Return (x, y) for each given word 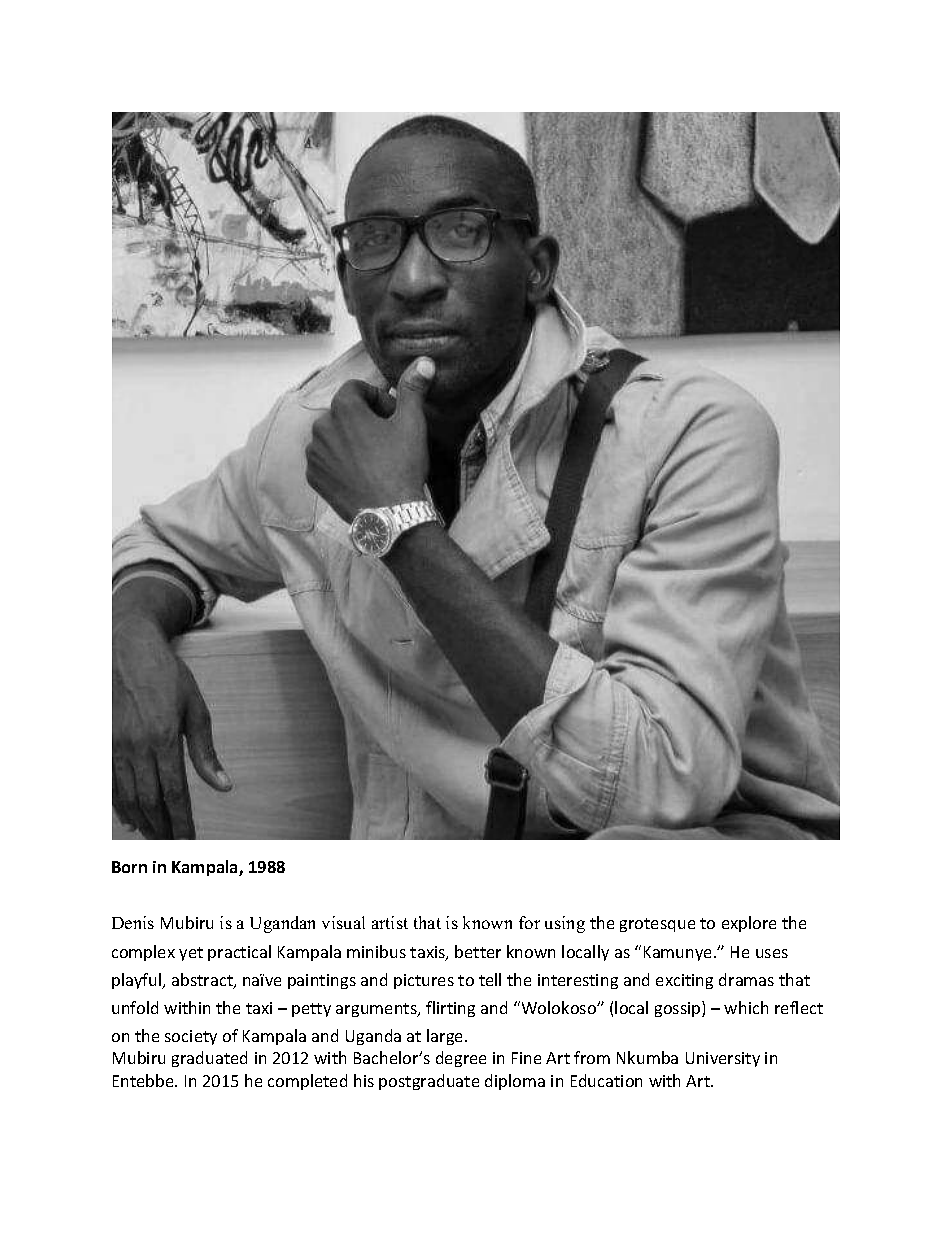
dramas (746, 979)
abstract (203, 981)
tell (490, 979)
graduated (209, 1059)
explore (749, 924)
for (529, 922)
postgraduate (429, 1082)
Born (129, 867)
